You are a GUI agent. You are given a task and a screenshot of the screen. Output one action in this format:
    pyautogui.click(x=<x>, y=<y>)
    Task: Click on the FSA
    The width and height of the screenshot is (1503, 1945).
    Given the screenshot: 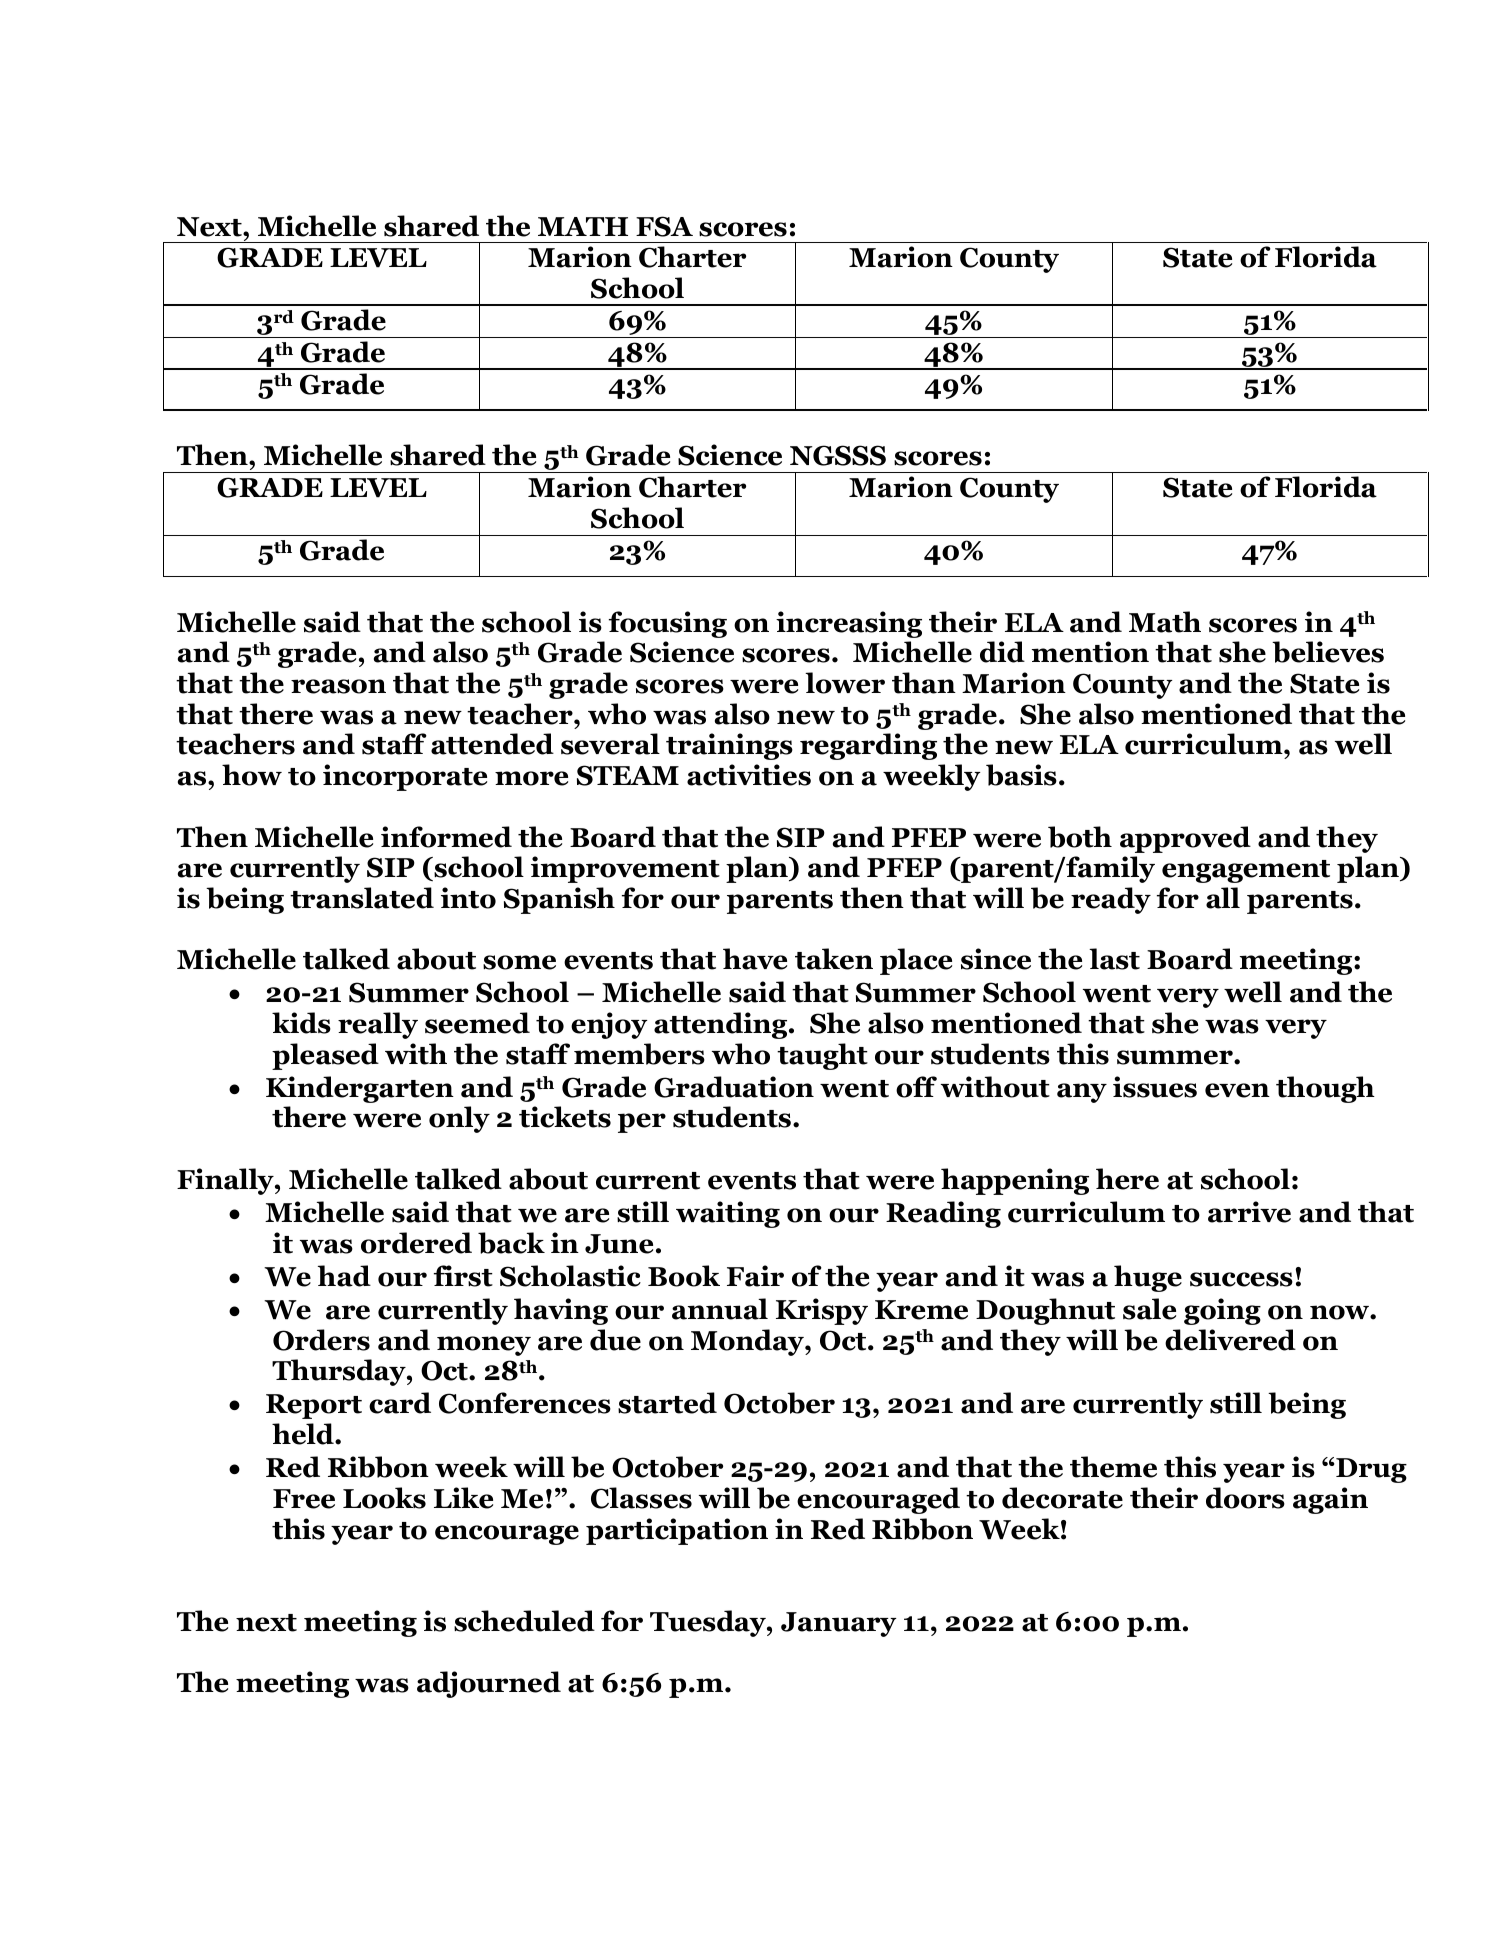 What is the action you would take?
    pyautogui.click(x=664, y=226)
